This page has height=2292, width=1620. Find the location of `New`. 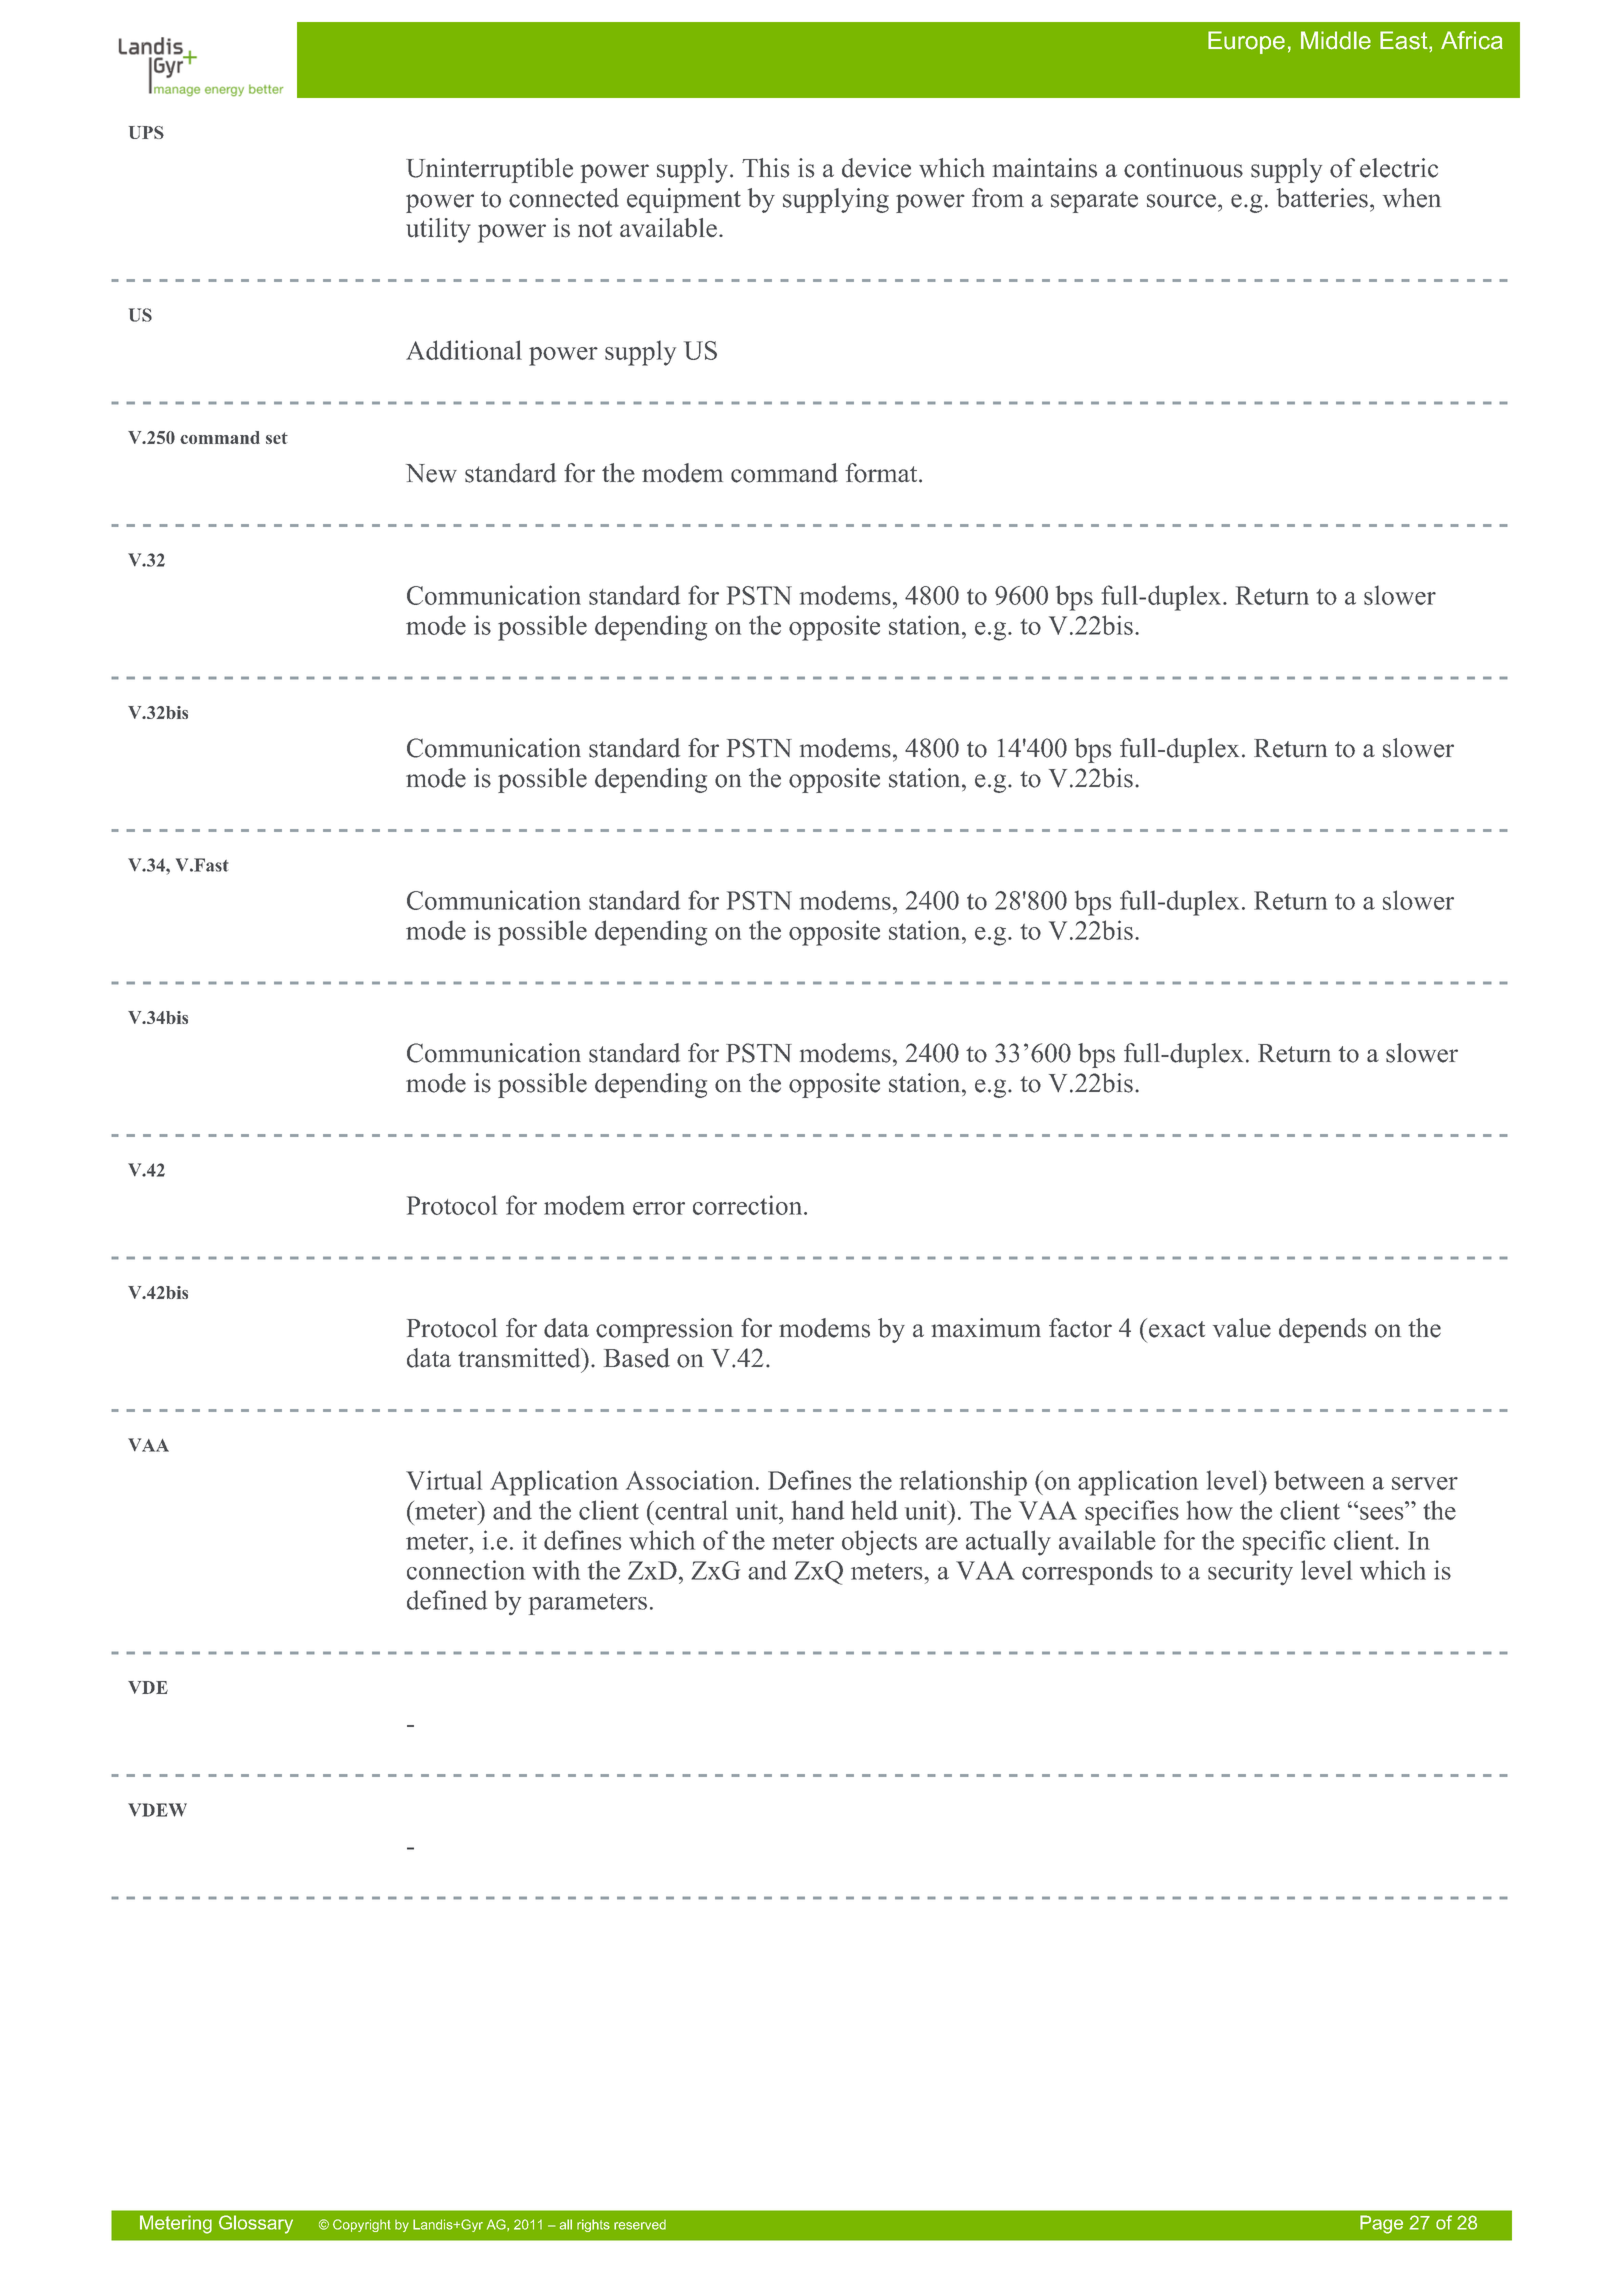

New is located at coordinates (431, 473).
